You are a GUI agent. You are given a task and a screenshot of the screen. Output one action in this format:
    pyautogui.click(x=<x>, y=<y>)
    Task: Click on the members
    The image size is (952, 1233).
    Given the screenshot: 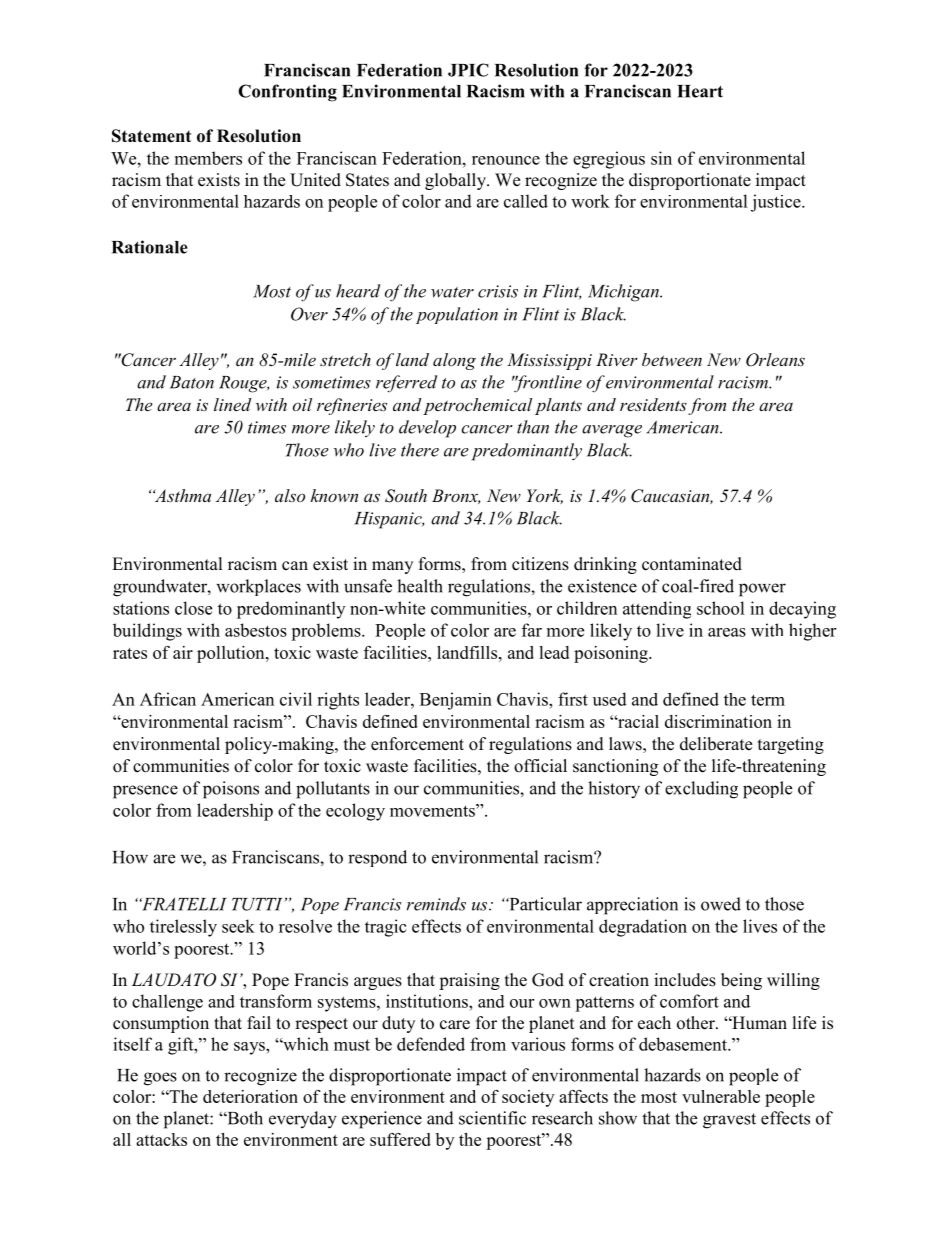 What is the action you would take?
    pyautogui.click(x=208, y=158)
